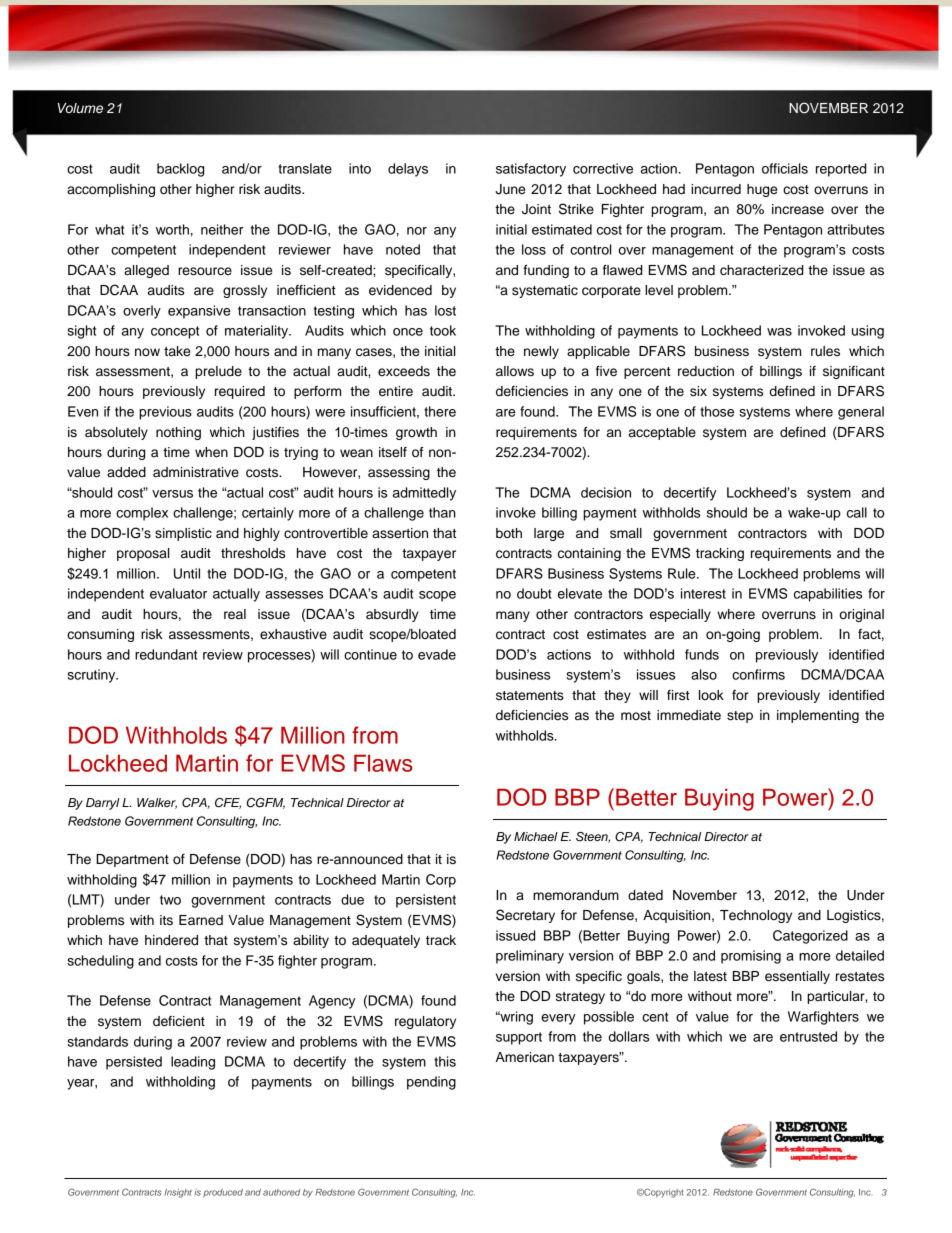 Image resolution: width=952 pixels, height=1233 pixels. I want to click on versus, so click(172, 494).
